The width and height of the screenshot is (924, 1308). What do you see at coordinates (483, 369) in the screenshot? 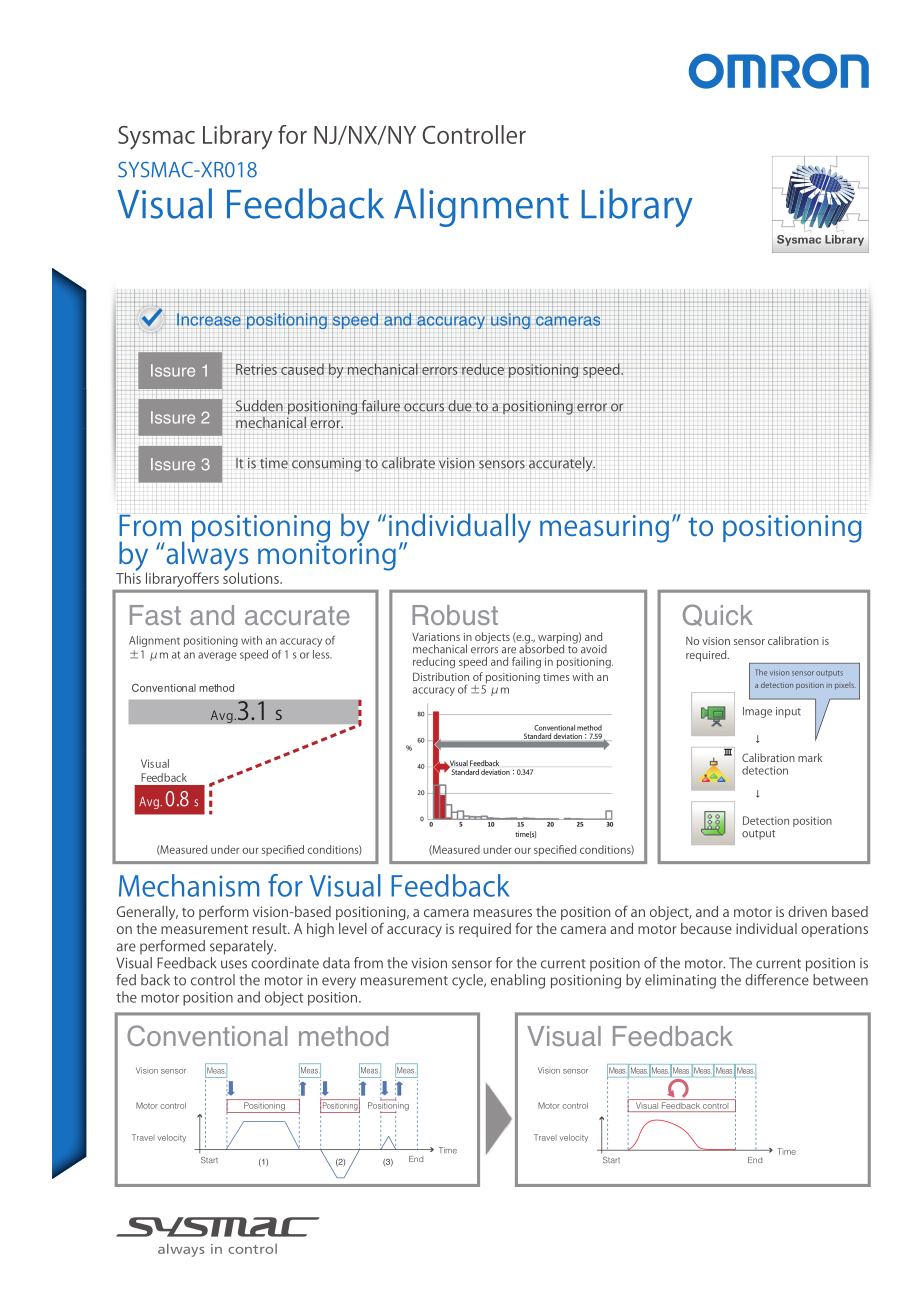
I see `reduce` at bounding box center [483, 369].
